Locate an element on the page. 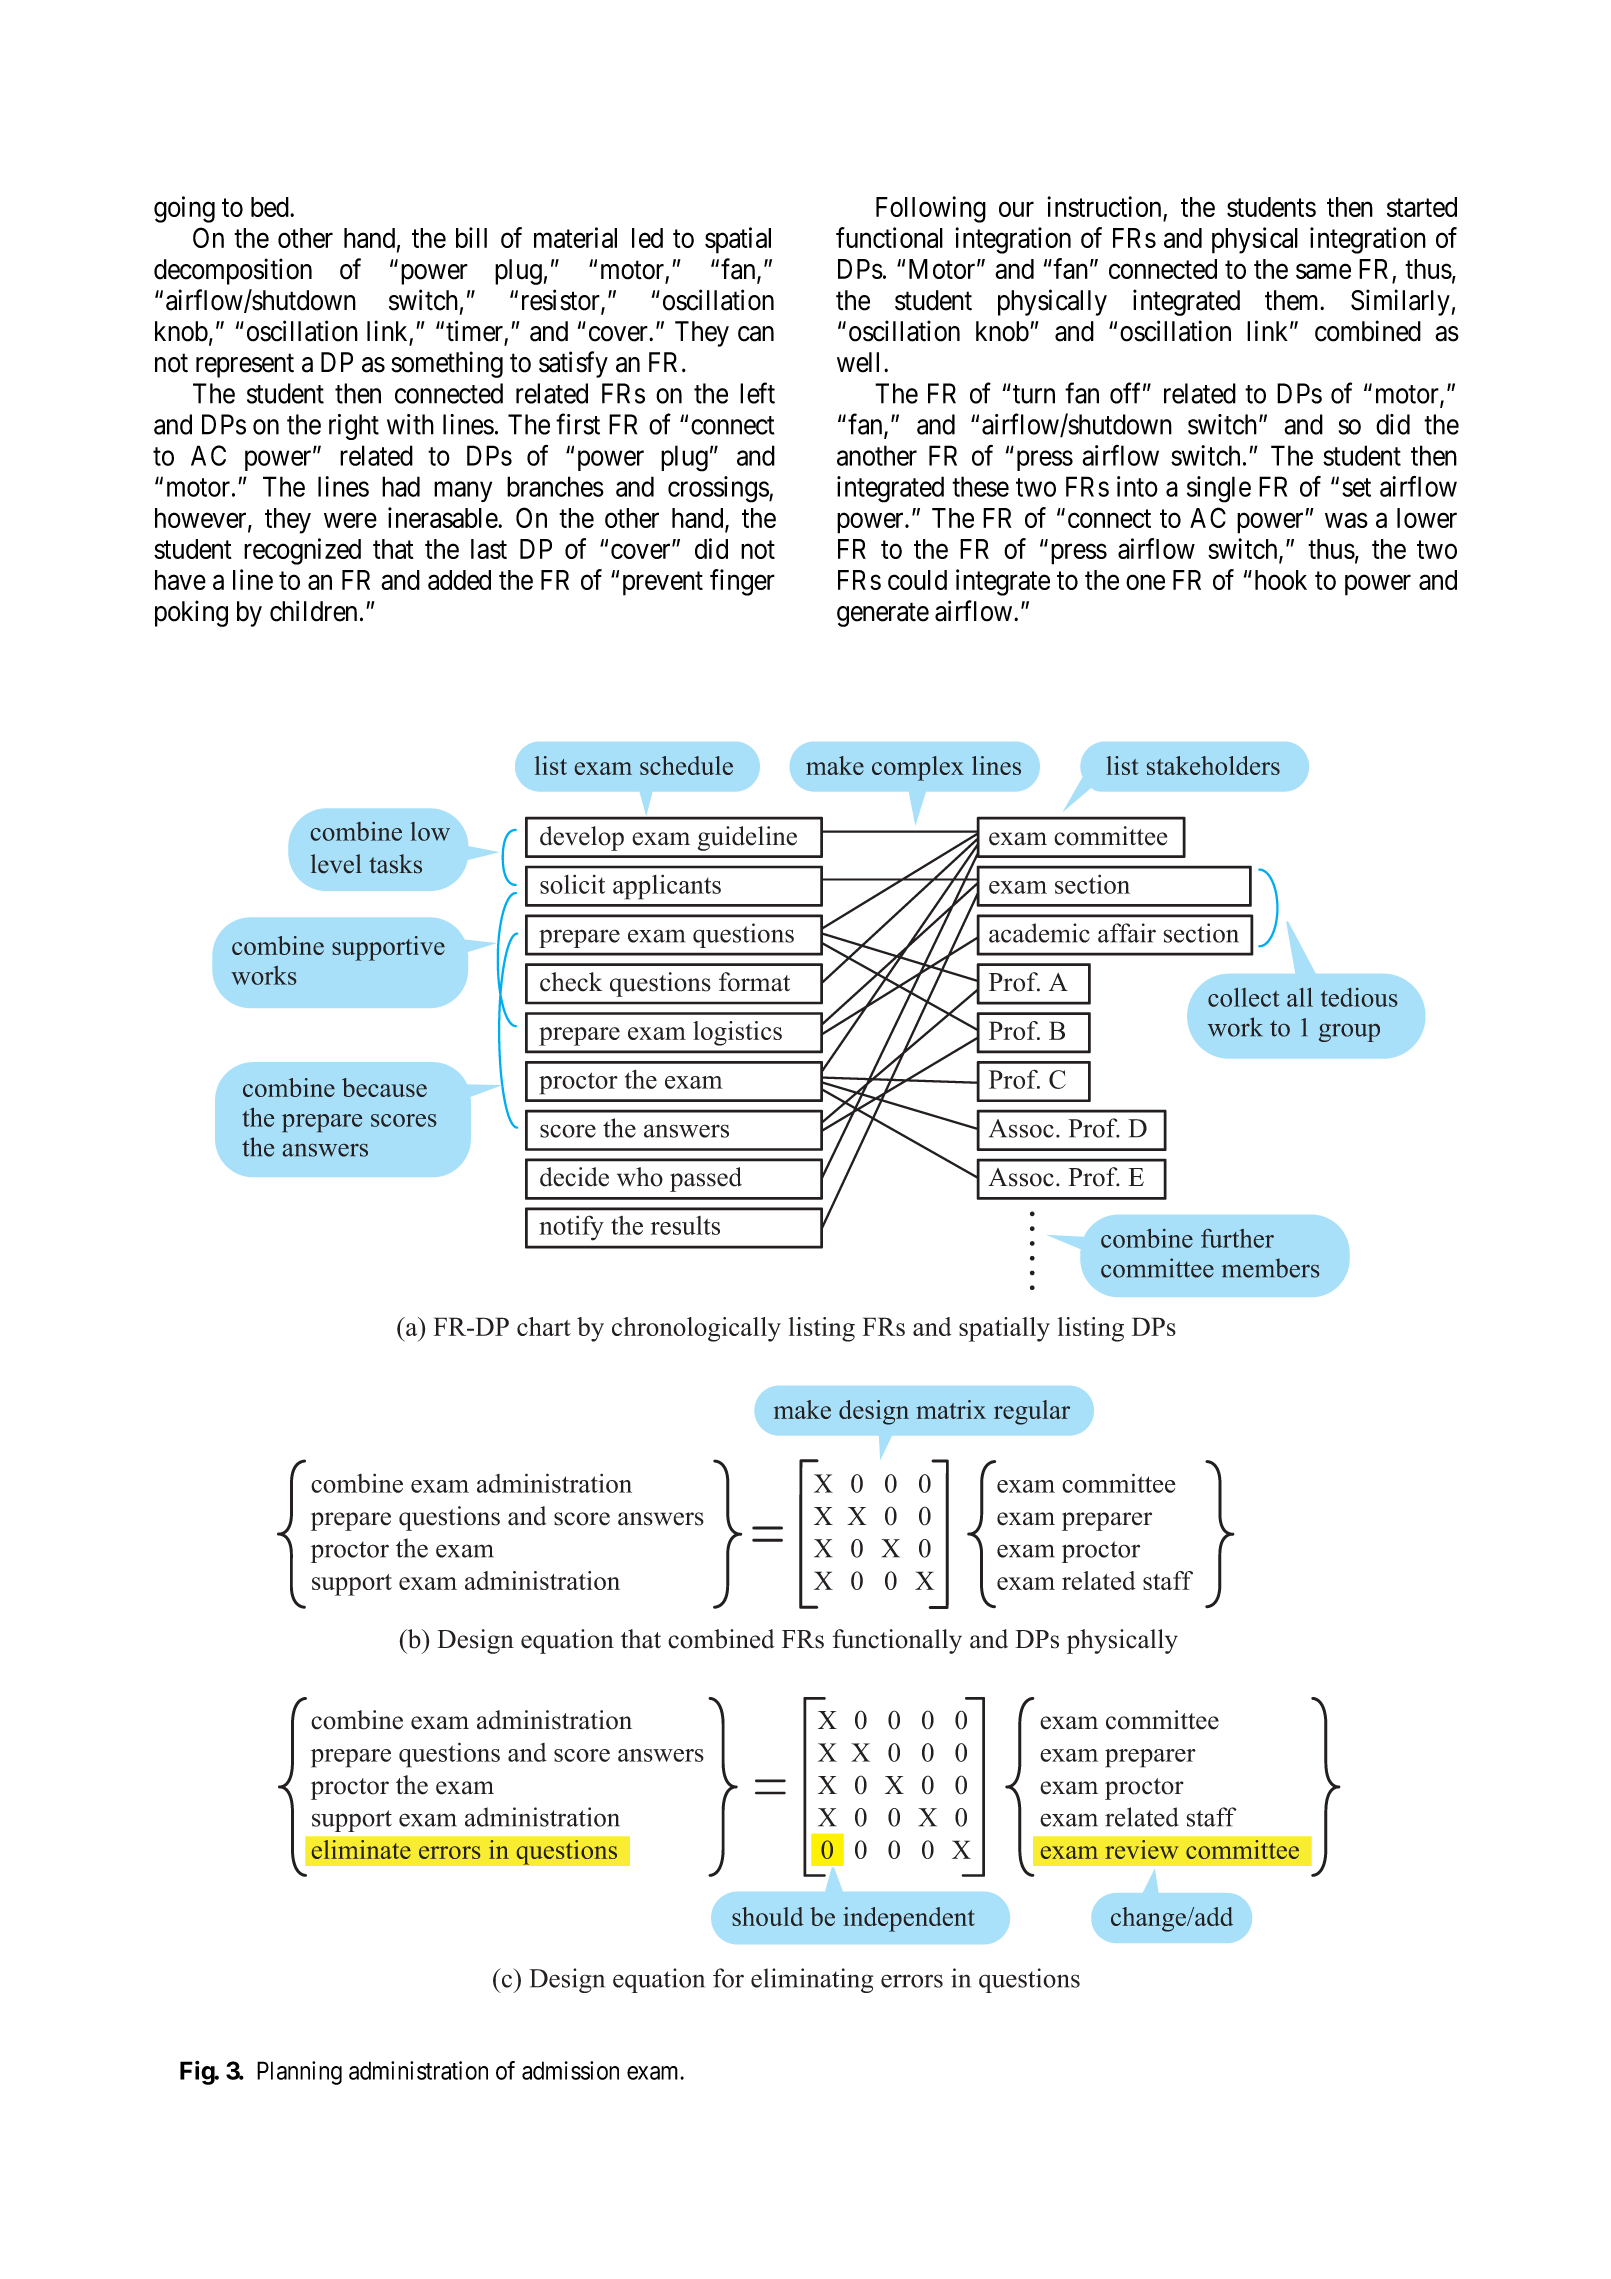 The image size is (1611, 2279). Planning is located at coordinates (299, 2073).
